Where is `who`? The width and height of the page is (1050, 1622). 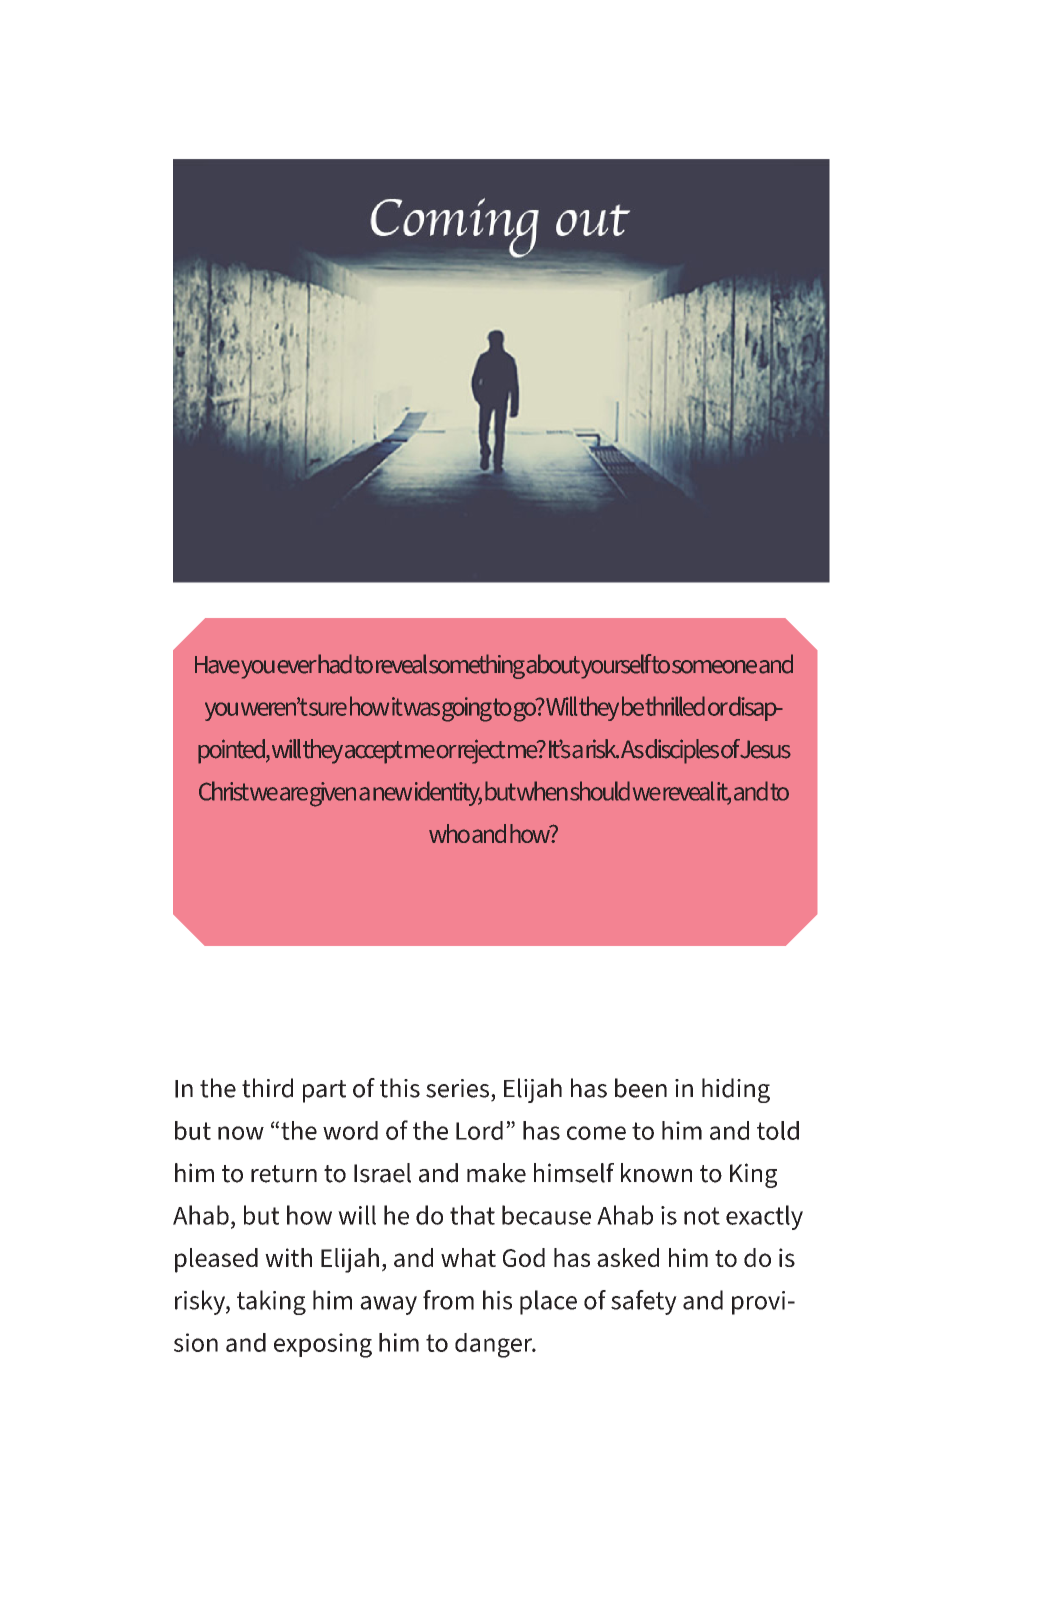
who is located at coordinates (449, 833).
